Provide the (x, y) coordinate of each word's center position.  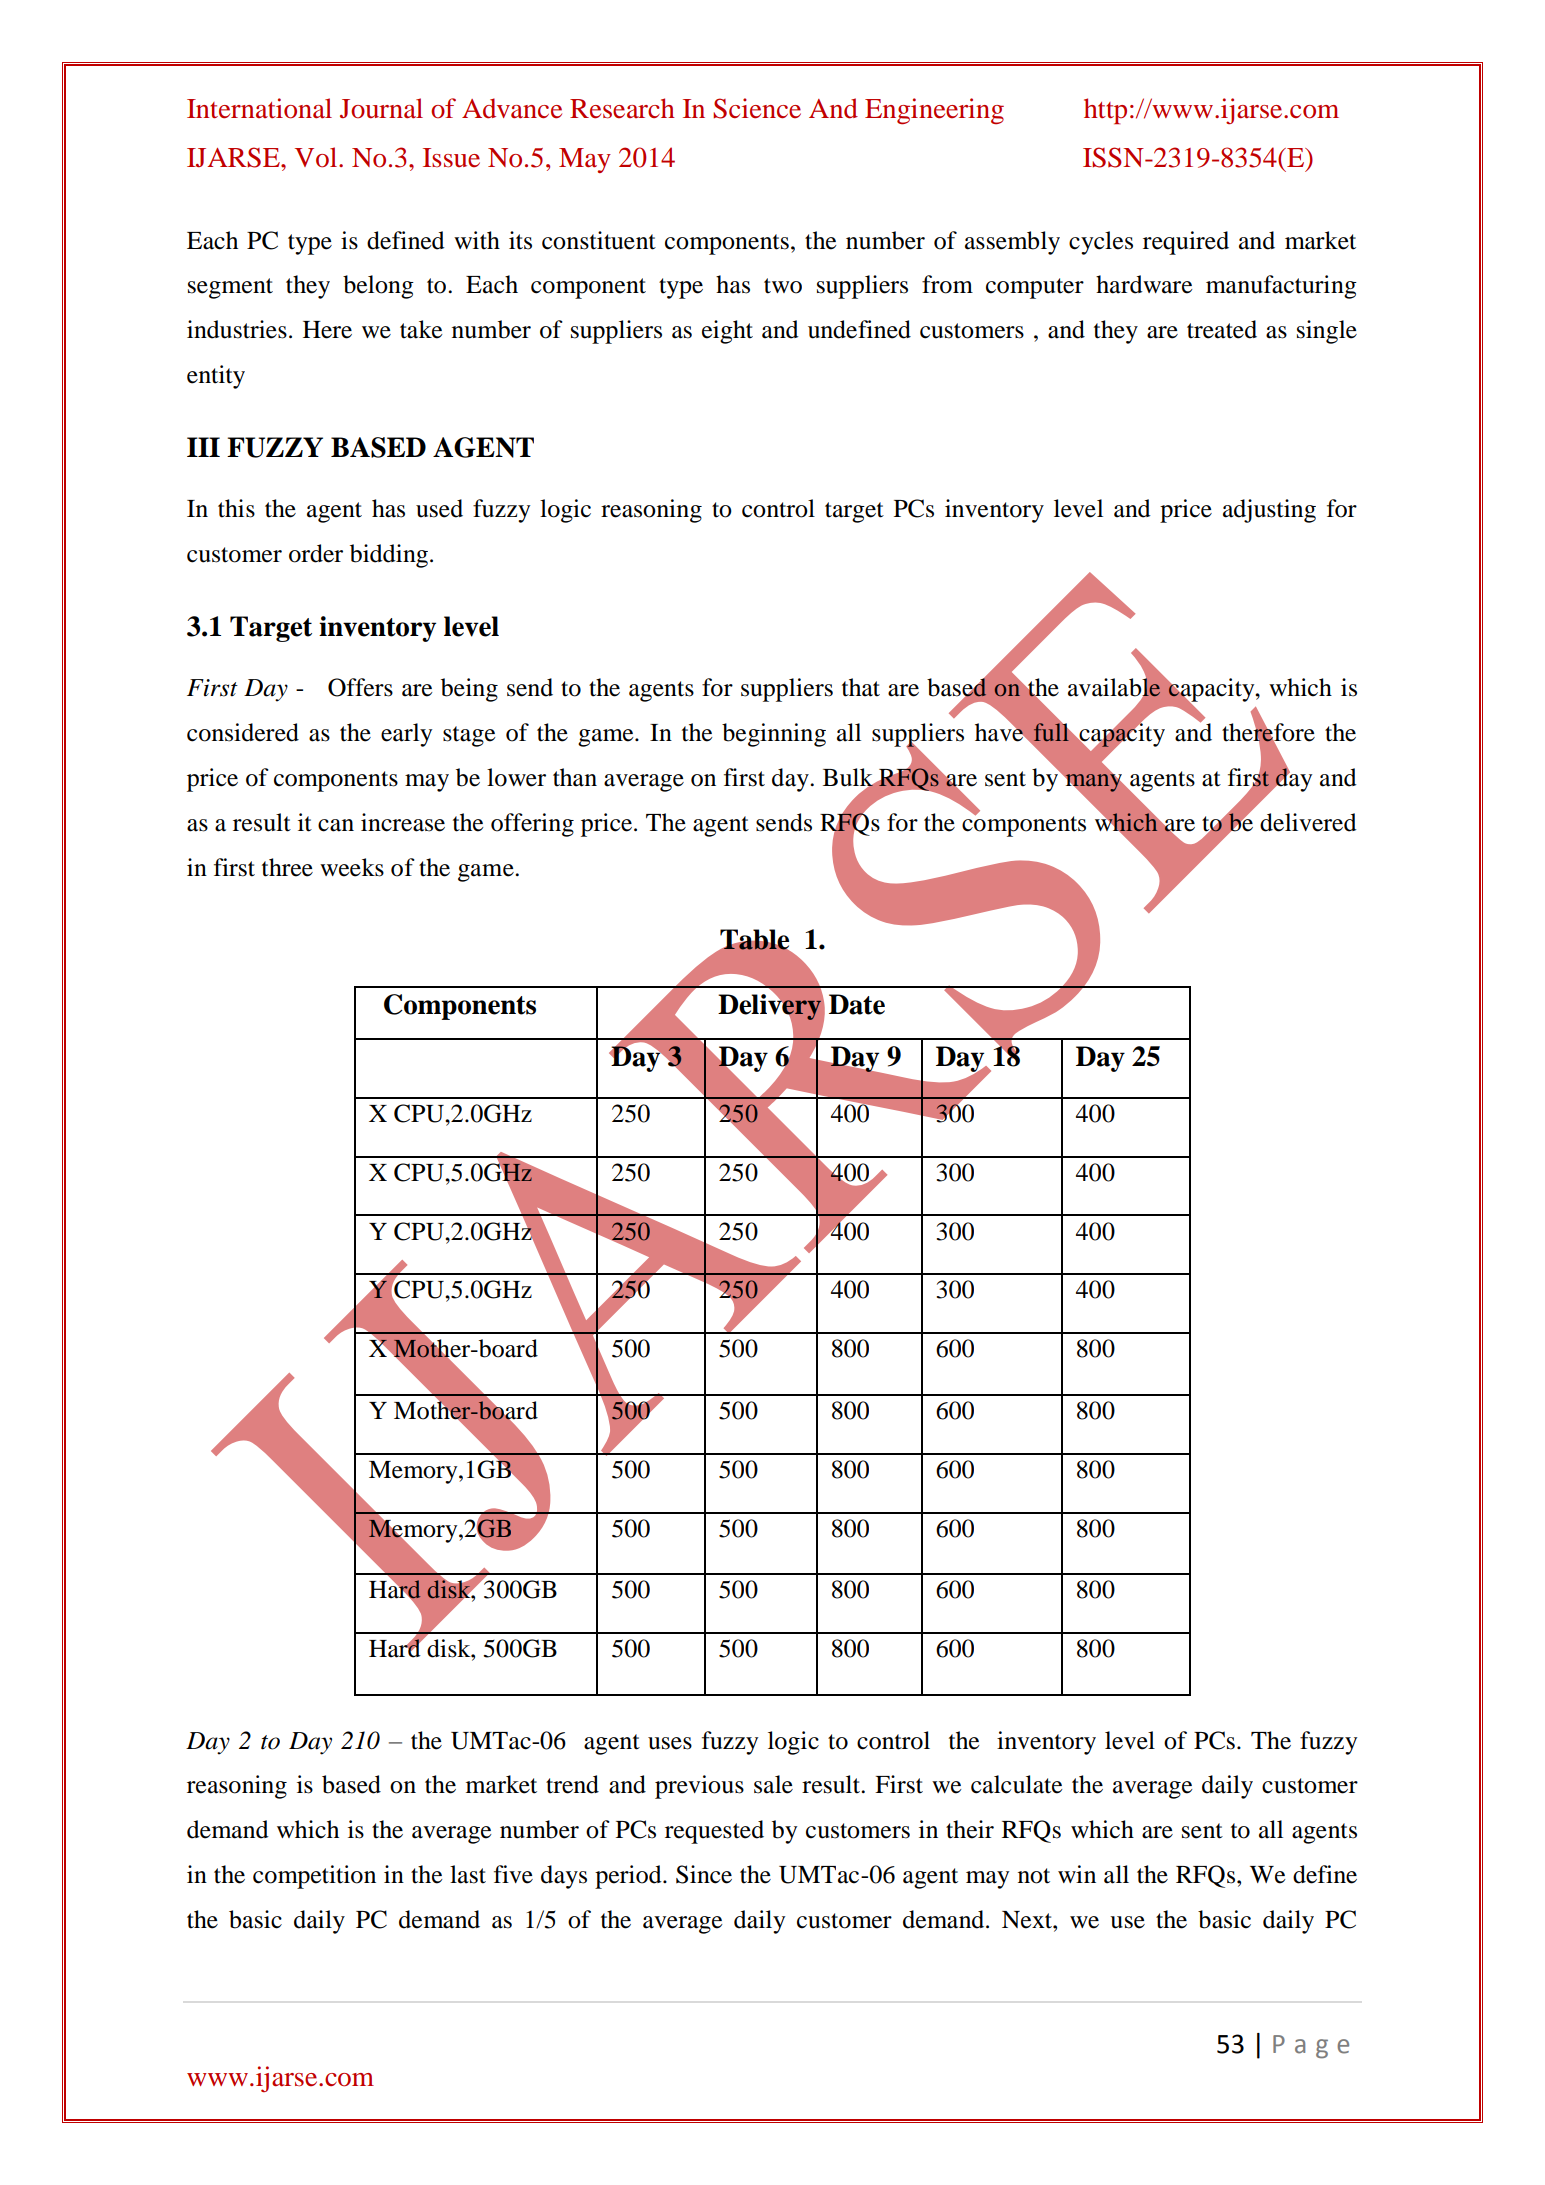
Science (757, 108)
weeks (352, 867)
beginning (774, 735)
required (1186, 243)
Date (857, 1004)
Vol (317, 157)
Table (754, 939)
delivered (1308, 822)
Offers (360, 687)
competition (314, 1877)
